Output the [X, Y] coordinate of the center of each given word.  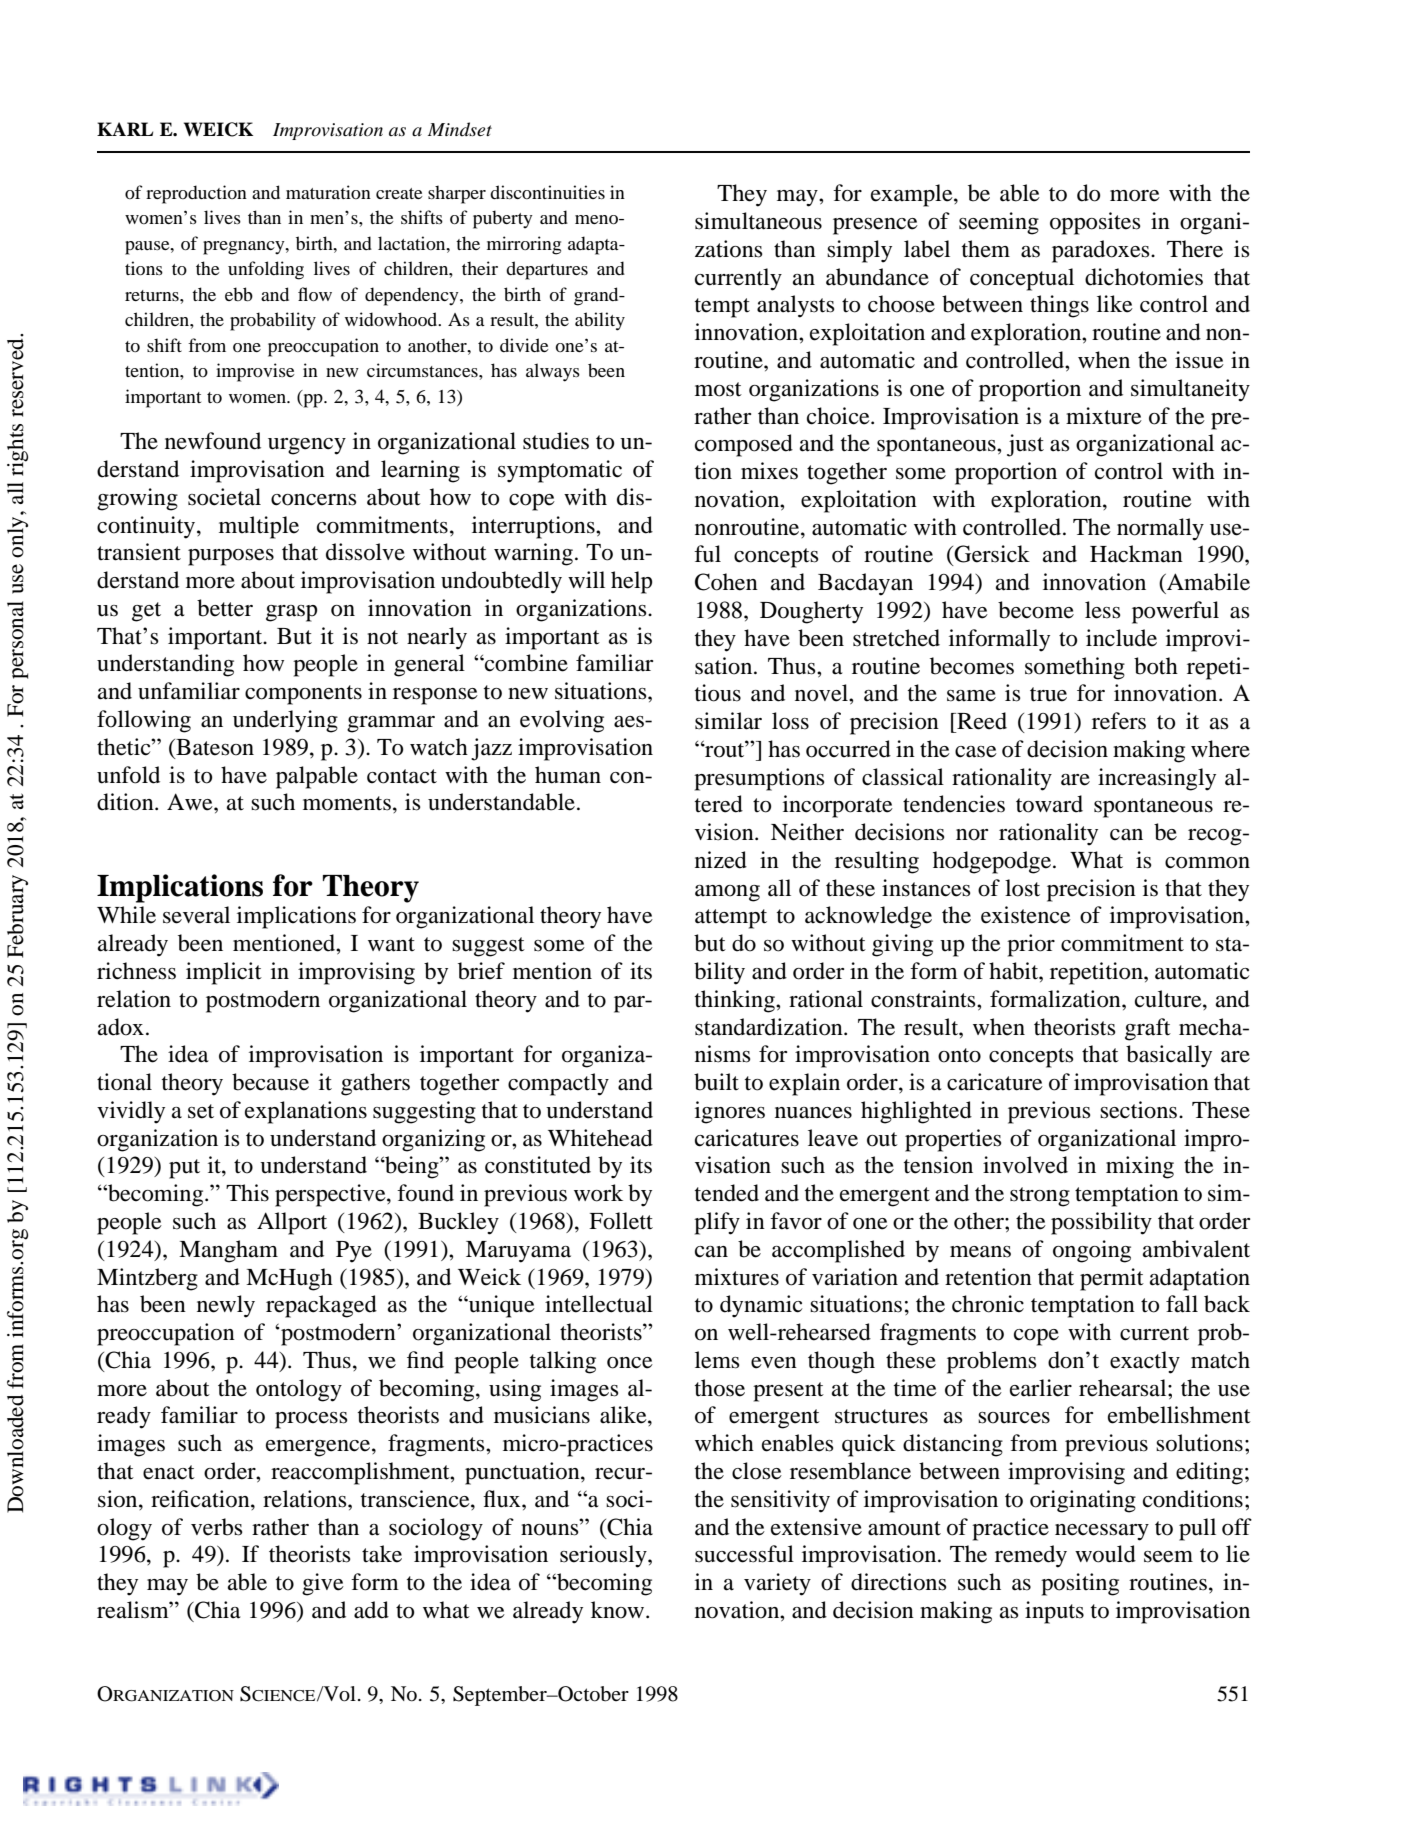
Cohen [726, 582]
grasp [291, 613]
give [323, 1584]
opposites [1095, 223]
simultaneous [758, 221]
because [270, 1082]
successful [744, 1554]
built [716, 1082]
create [399, 193]
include [1121, 638]
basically [1169, 1056]
